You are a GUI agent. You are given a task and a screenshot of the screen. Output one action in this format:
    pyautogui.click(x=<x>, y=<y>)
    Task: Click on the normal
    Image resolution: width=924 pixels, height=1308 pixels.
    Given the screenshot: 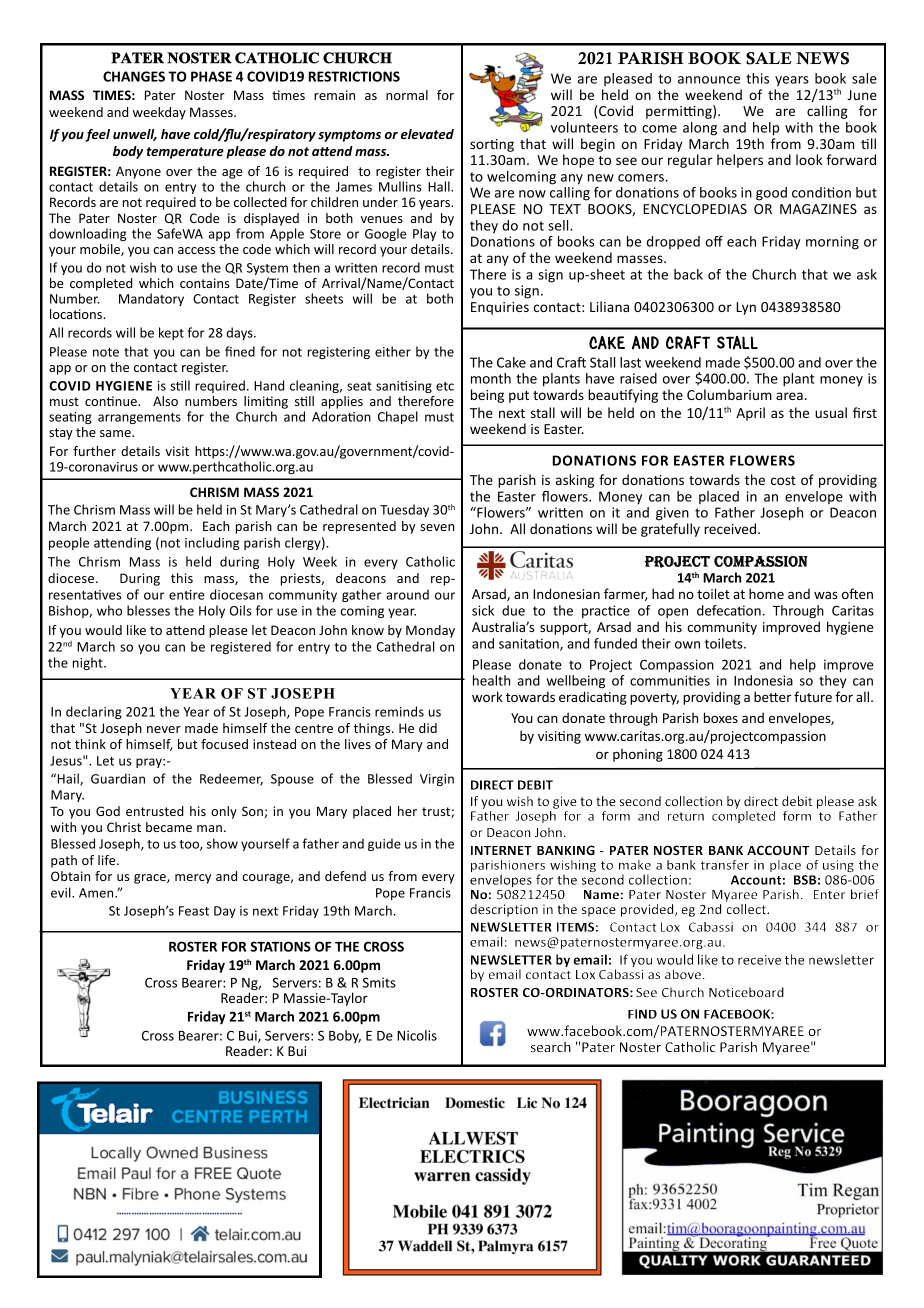 What is the action you would take?
    pyautogui.click(x=407, y=95)
